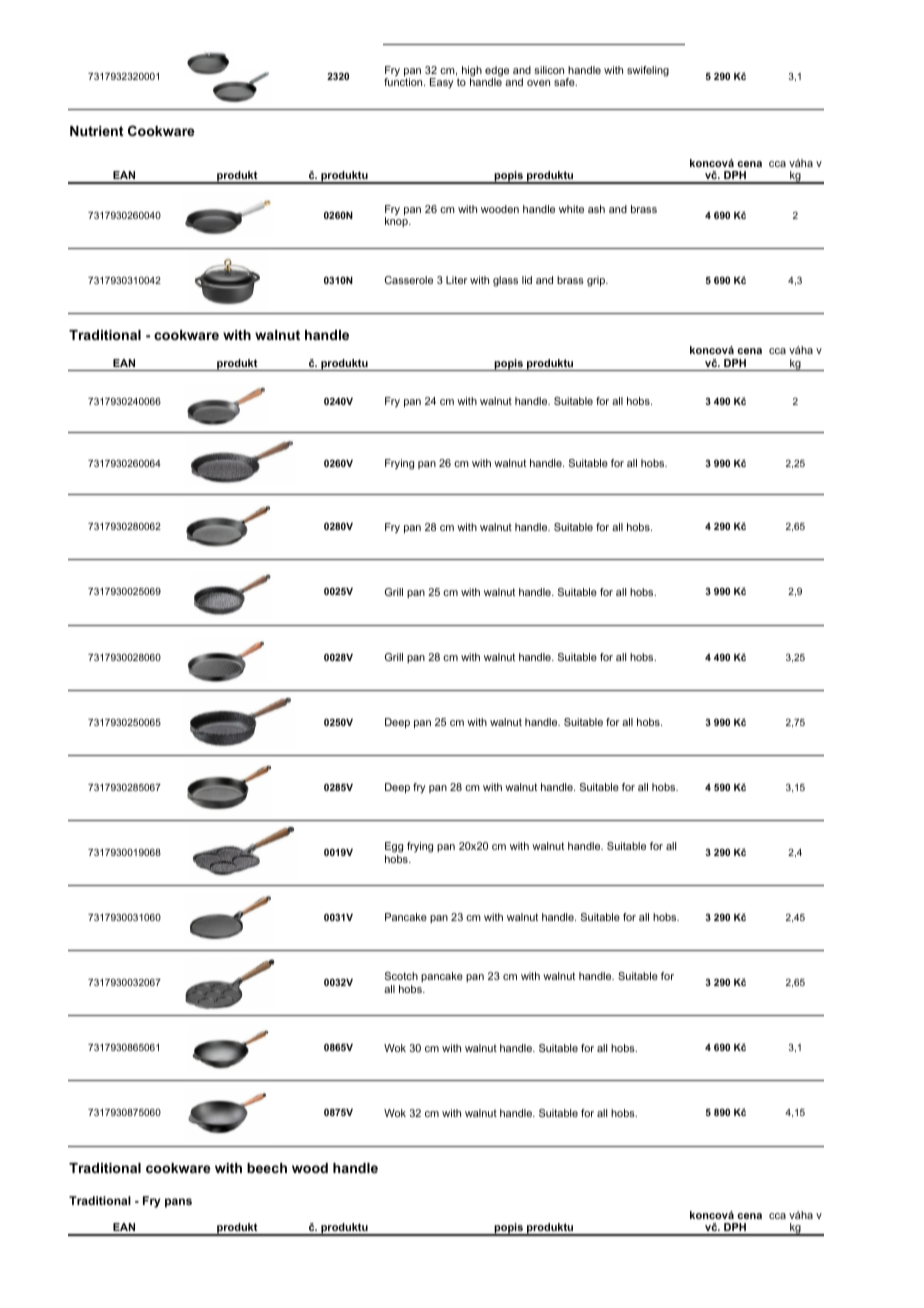 This page has width=924, height=1308. Describe the element at coordinates (527, 280) in the page. I see `lid` at that location.
